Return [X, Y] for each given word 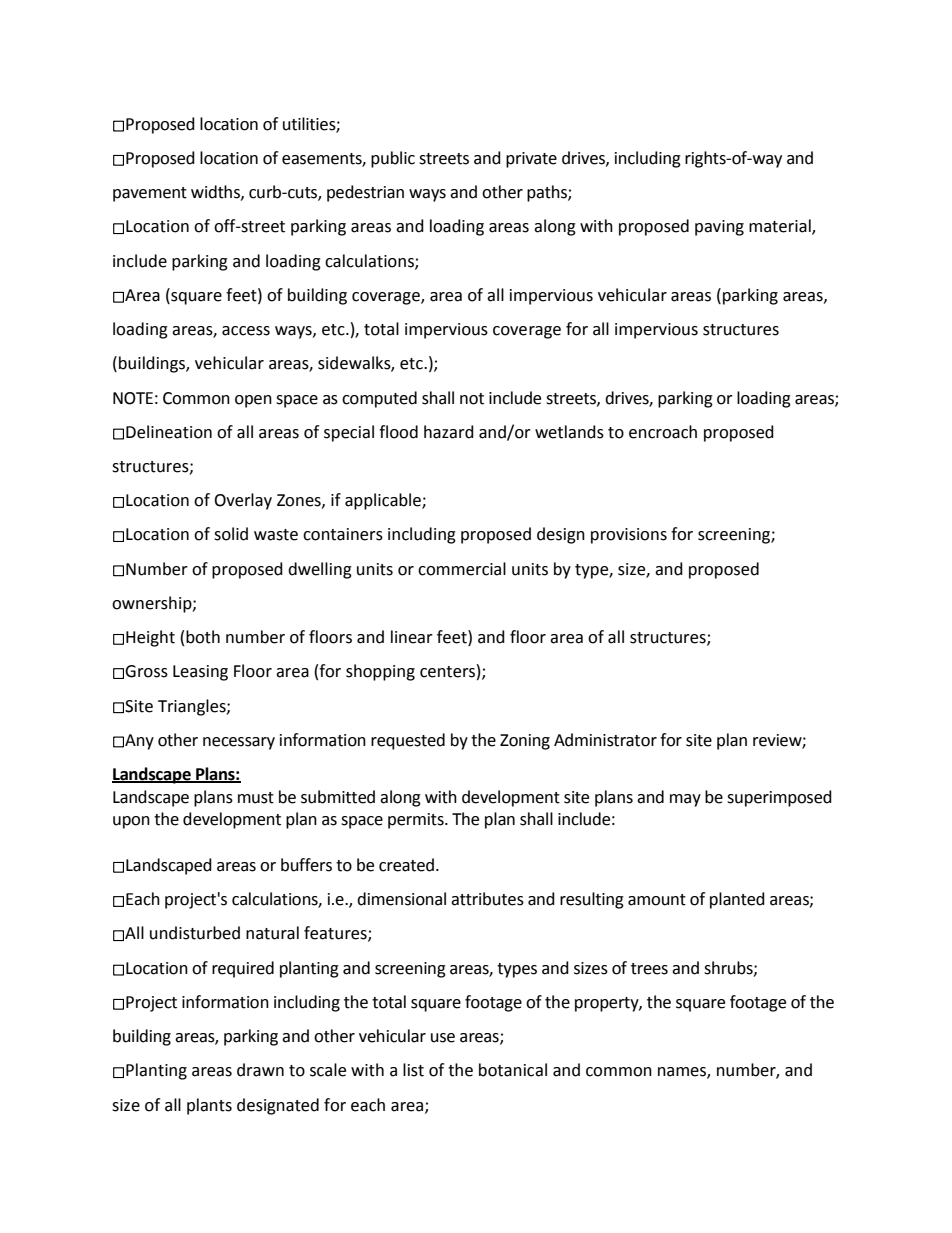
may [685, 800]
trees [649, 969]
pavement [150, 194]
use [443, 1038]
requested [408, 741]
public [393, 159]
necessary [239, 743]
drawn [260, 1070]
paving [719, 228]
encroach [663, 432]
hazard [449, 432]
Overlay [243, 501]
